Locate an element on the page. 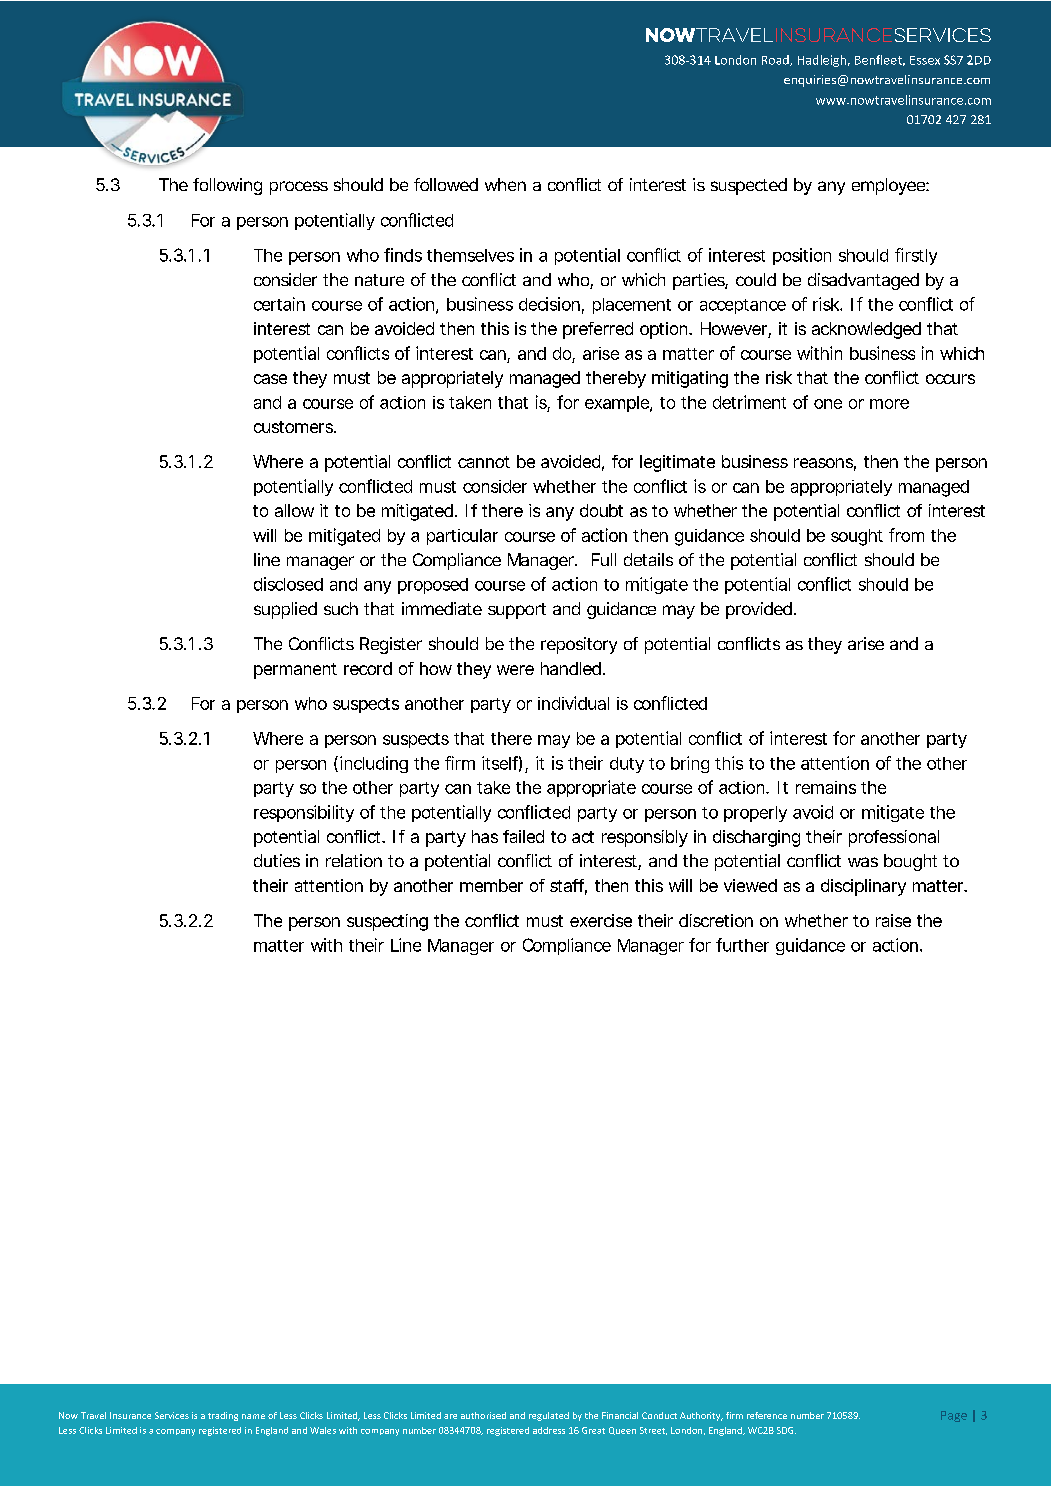 Image resolution: width=1051 pixels, height=1486 pixels. when is located at coordinates (505, 184).
